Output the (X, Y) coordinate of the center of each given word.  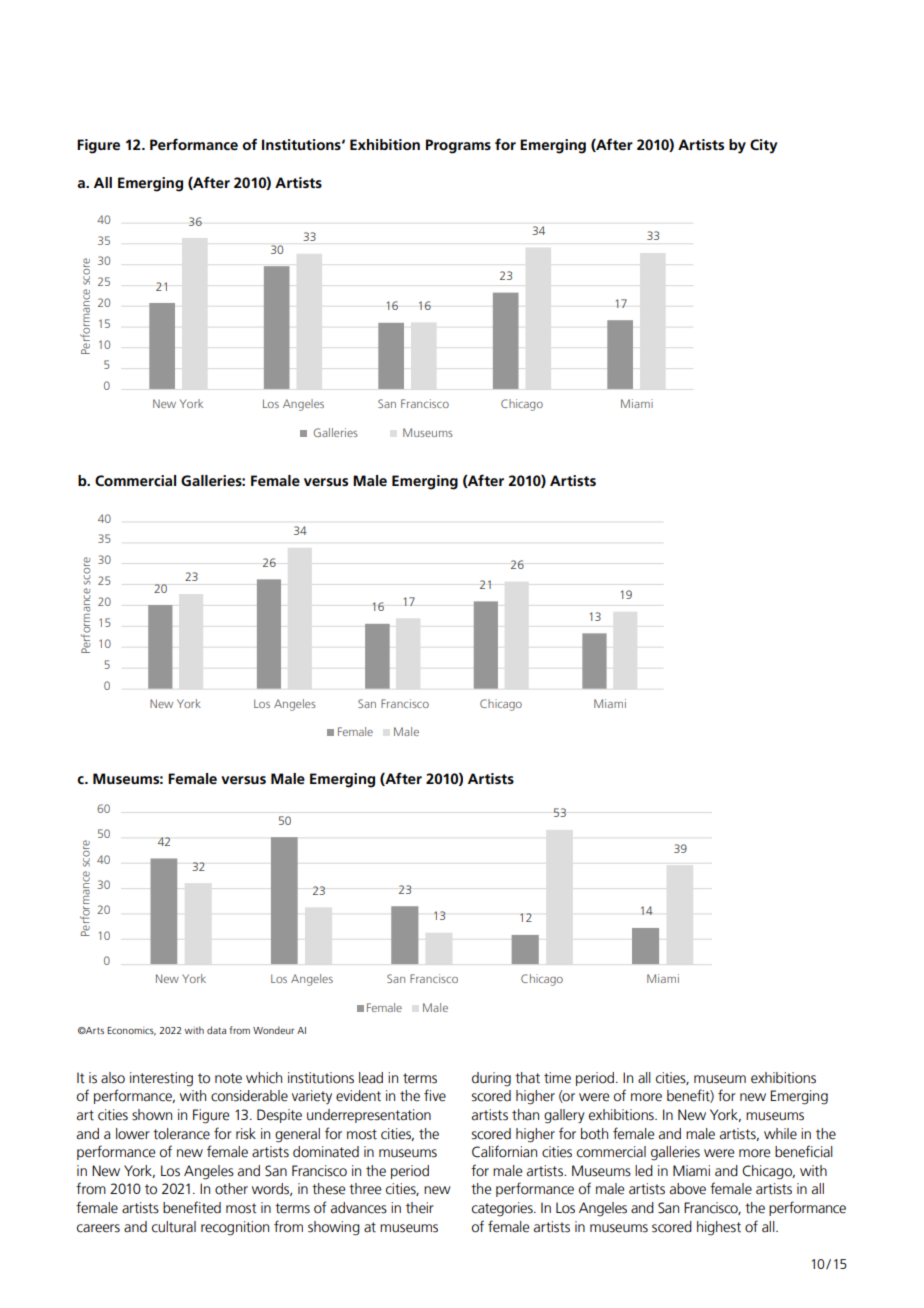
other (231, 1189)
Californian (504, 1151)
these (328, 1189)
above (688, 1189)
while (780, 1134)
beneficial (804, 1151)
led (644, 1171)
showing (334, 1228)
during (491, 1079)
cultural (174, 1227)
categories (503, 1209)
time (557, 1078)
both (594, 1134)
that (527, 1078)
